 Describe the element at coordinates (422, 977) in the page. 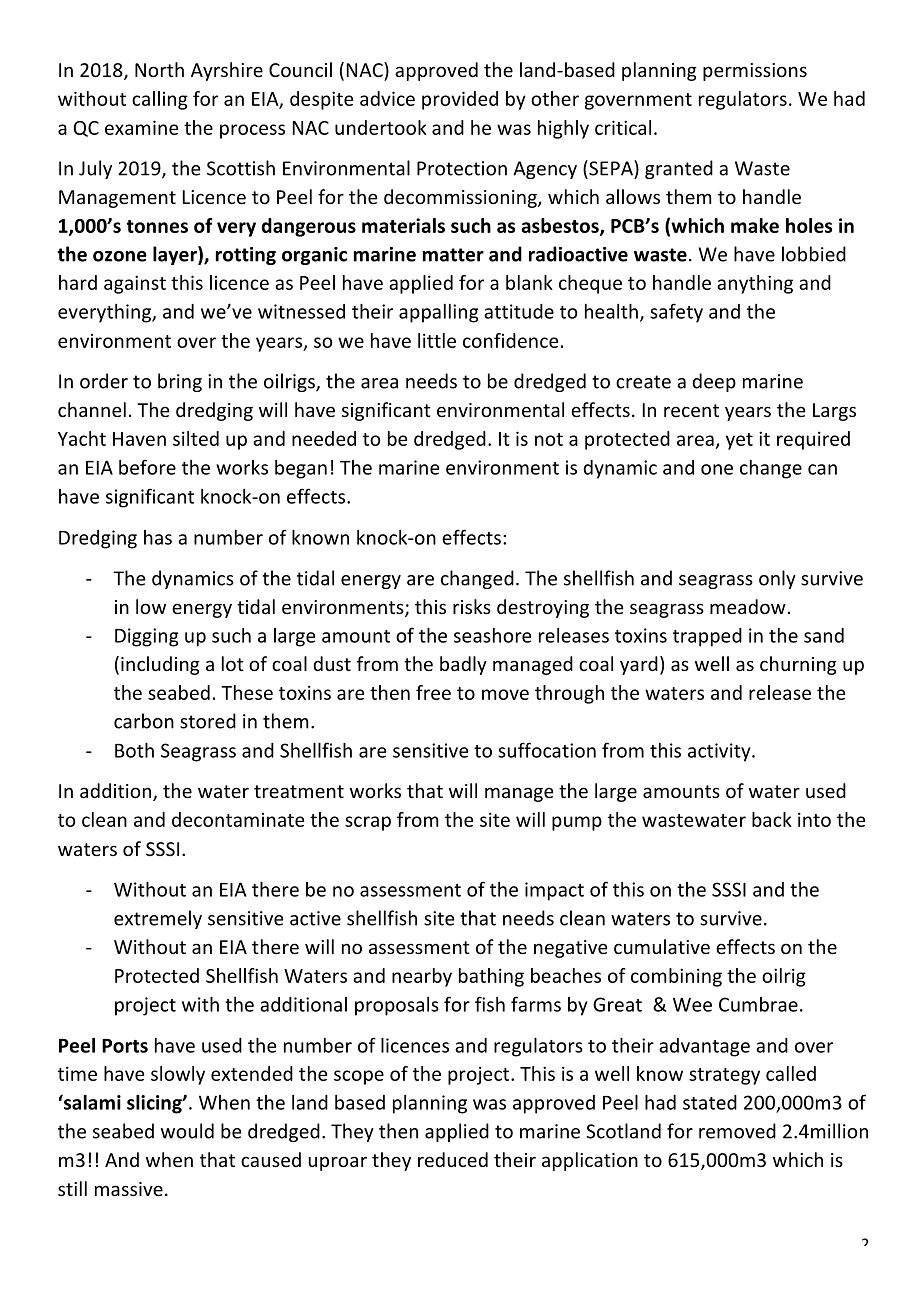

I see `nearby` at that location.
